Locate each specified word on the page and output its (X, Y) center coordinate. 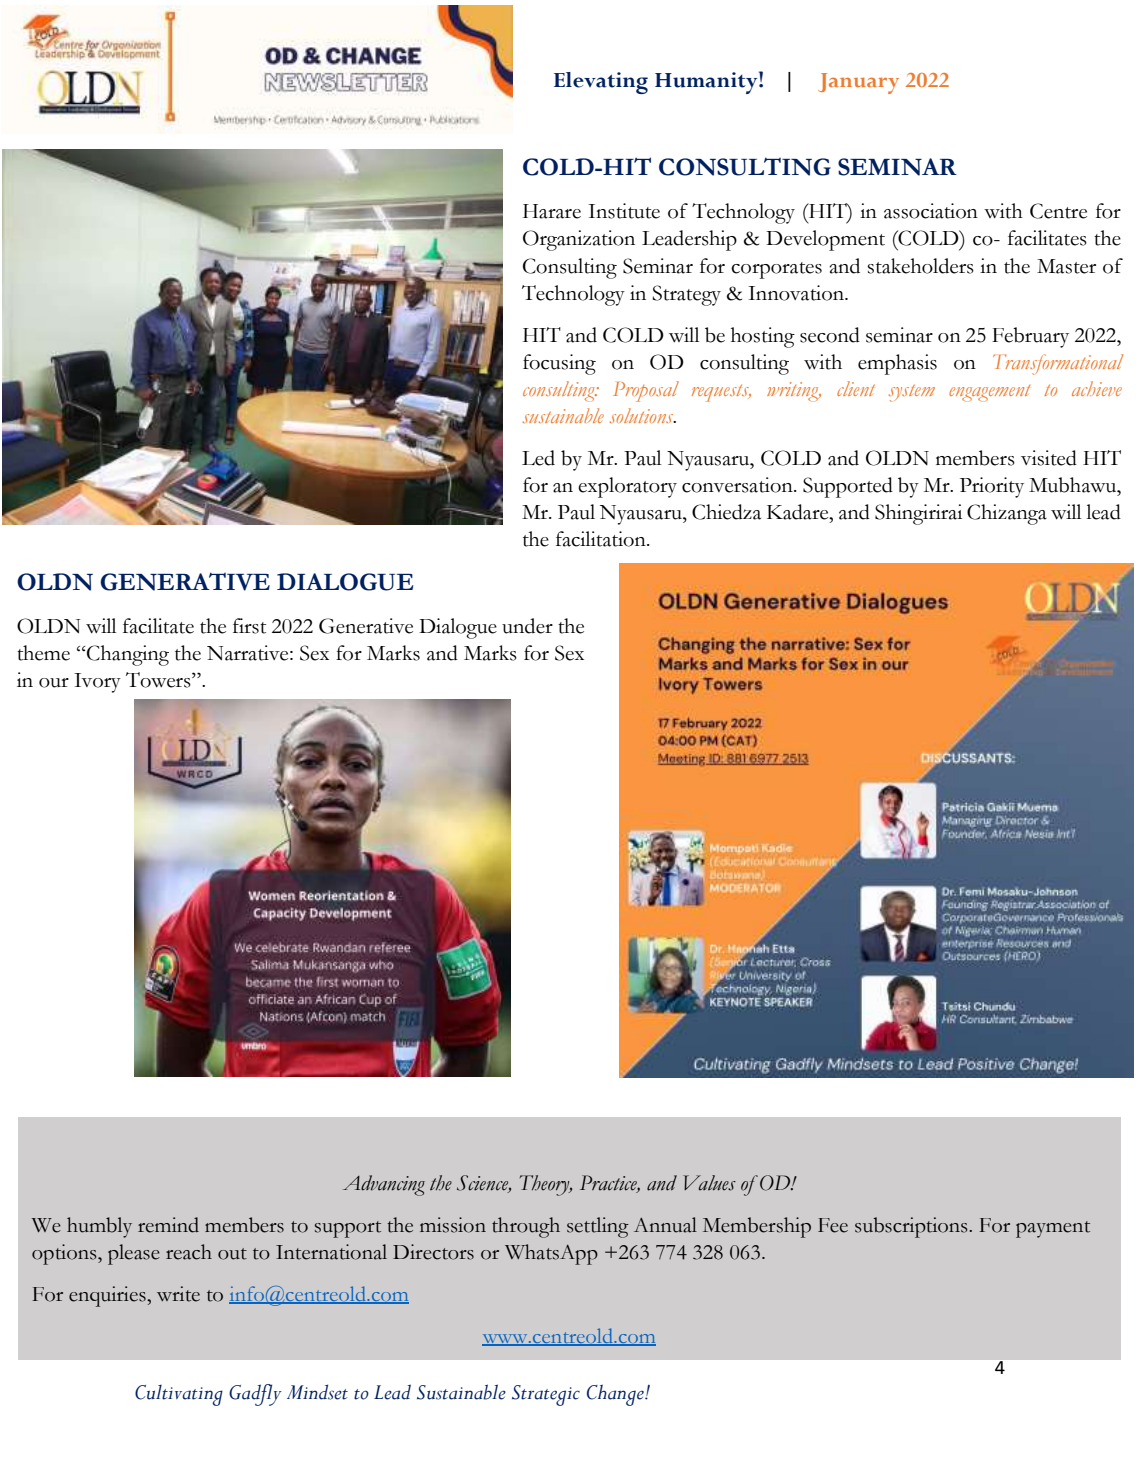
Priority (992, 487)
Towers (159, 680)
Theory (546, 1185)
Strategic (546, 1395)
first (249, 626)
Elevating (601, 83)
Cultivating (179, 1395)
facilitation (602, 539)
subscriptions (912, 1227)
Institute (624, 211)
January (858, 83)
